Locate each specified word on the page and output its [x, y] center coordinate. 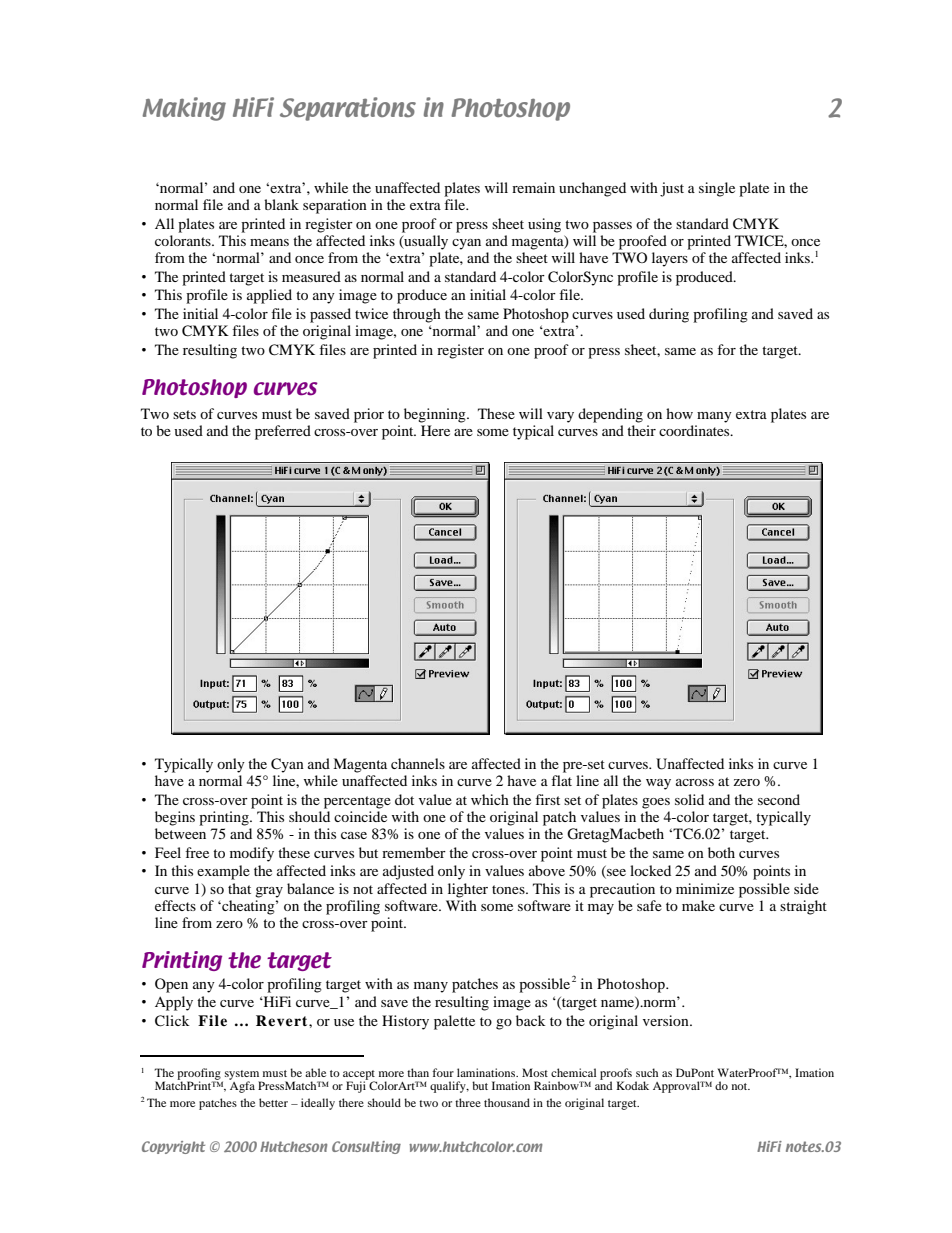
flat [561, 780]
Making [184, 109]
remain [533, 187]
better [273, 1102]
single [717, 189]
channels [418, 763]
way [658, 784]
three [468, 1102]
